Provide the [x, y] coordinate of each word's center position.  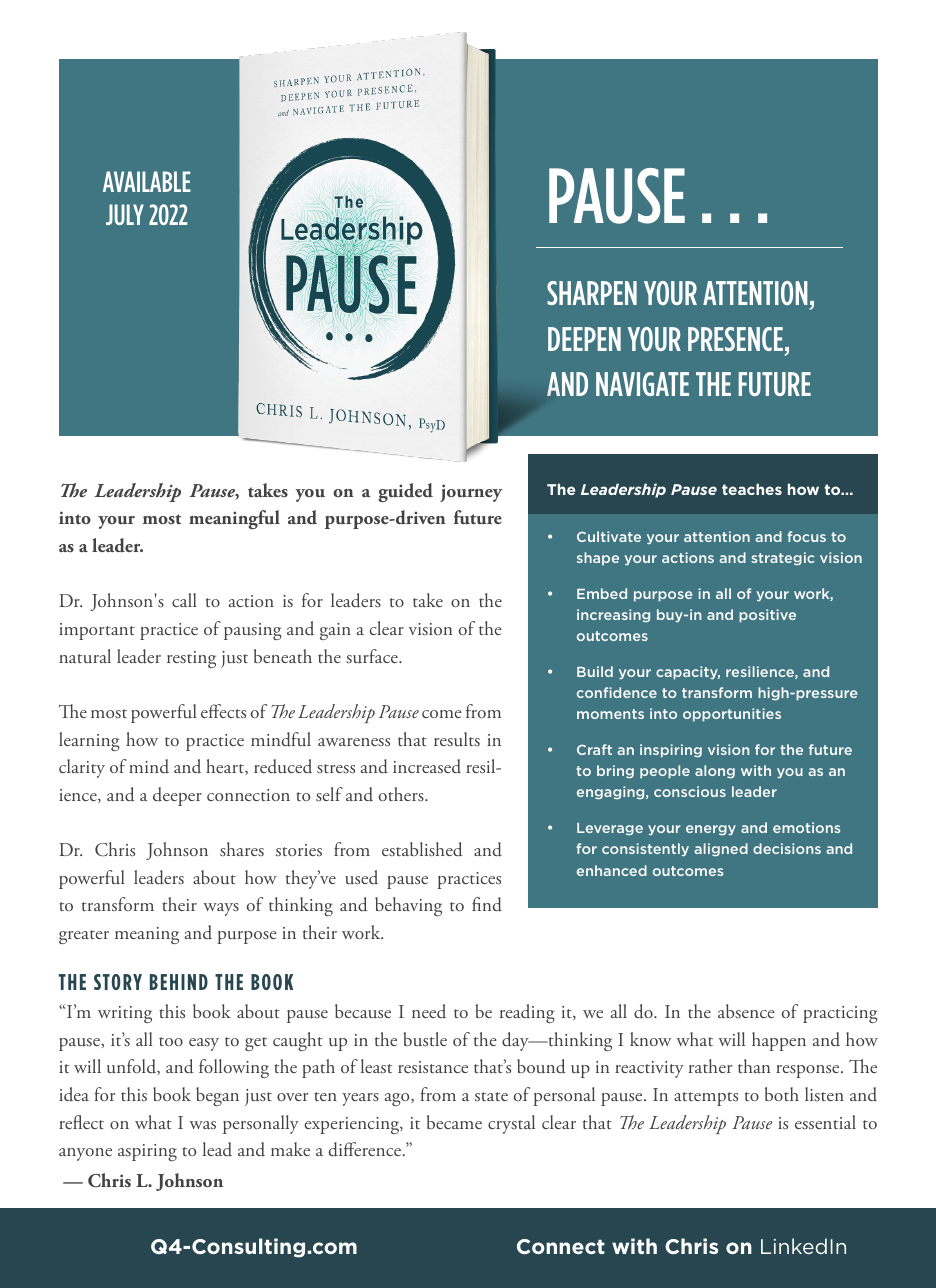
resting [191, 659]
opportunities [732, 715]
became [454, 1122]
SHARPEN [592, 293]
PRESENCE [737, 339]
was [202, 1125]
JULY [125, 214]
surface [373, 656]
